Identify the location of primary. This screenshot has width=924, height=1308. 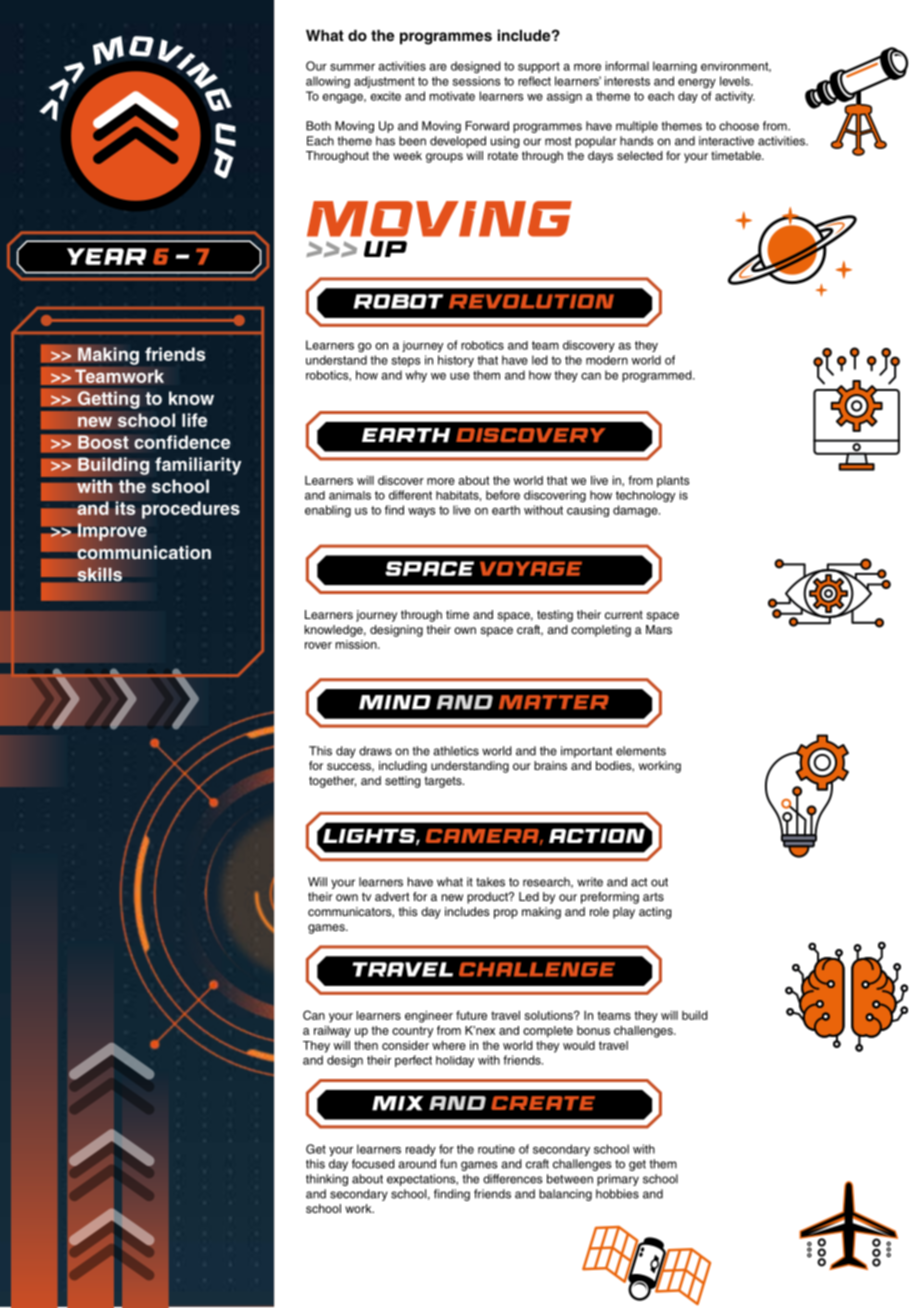
(618, 1180).
